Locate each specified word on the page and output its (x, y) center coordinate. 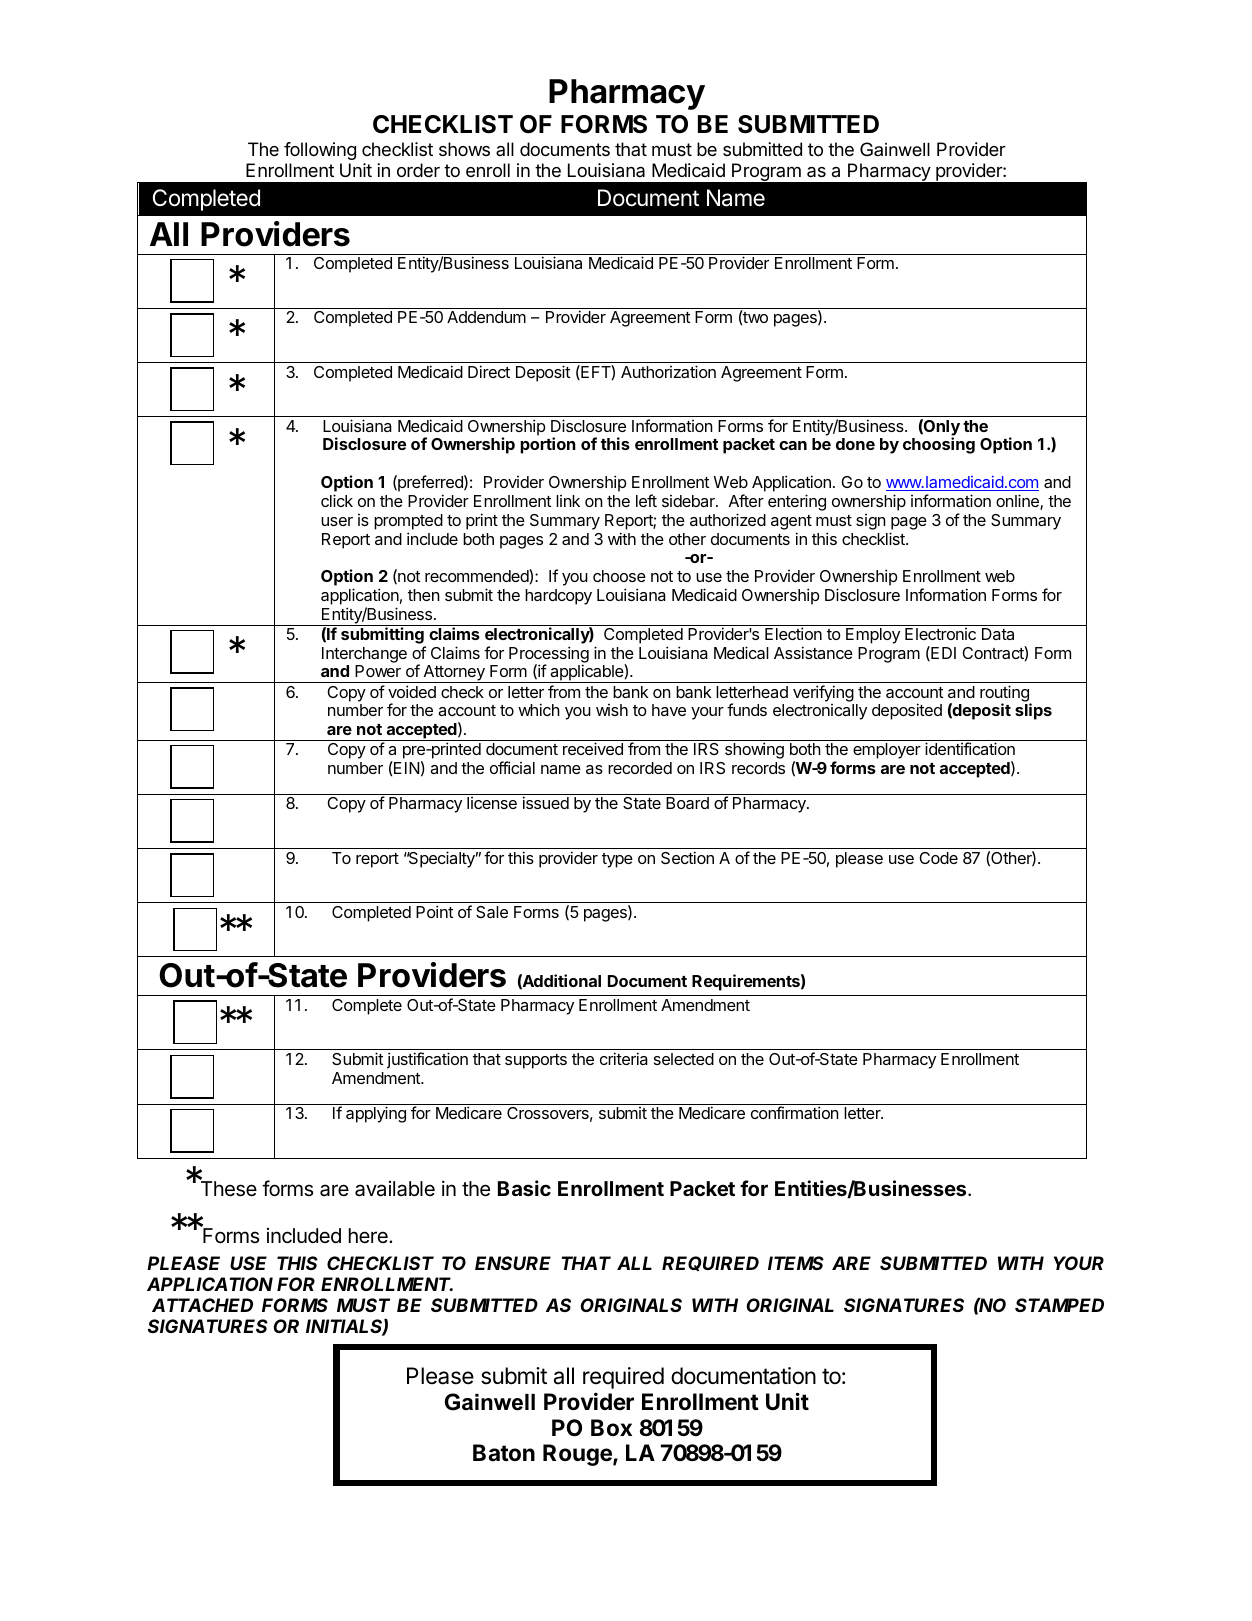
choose (619, 576)
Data (998, 634)
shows (464, 149)
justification (427, 1060)
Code (939, 858)
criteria (624, 1058)
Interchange (364, 656)
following (320, 151)
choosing (939, 445)
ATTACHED (202, 1305)
